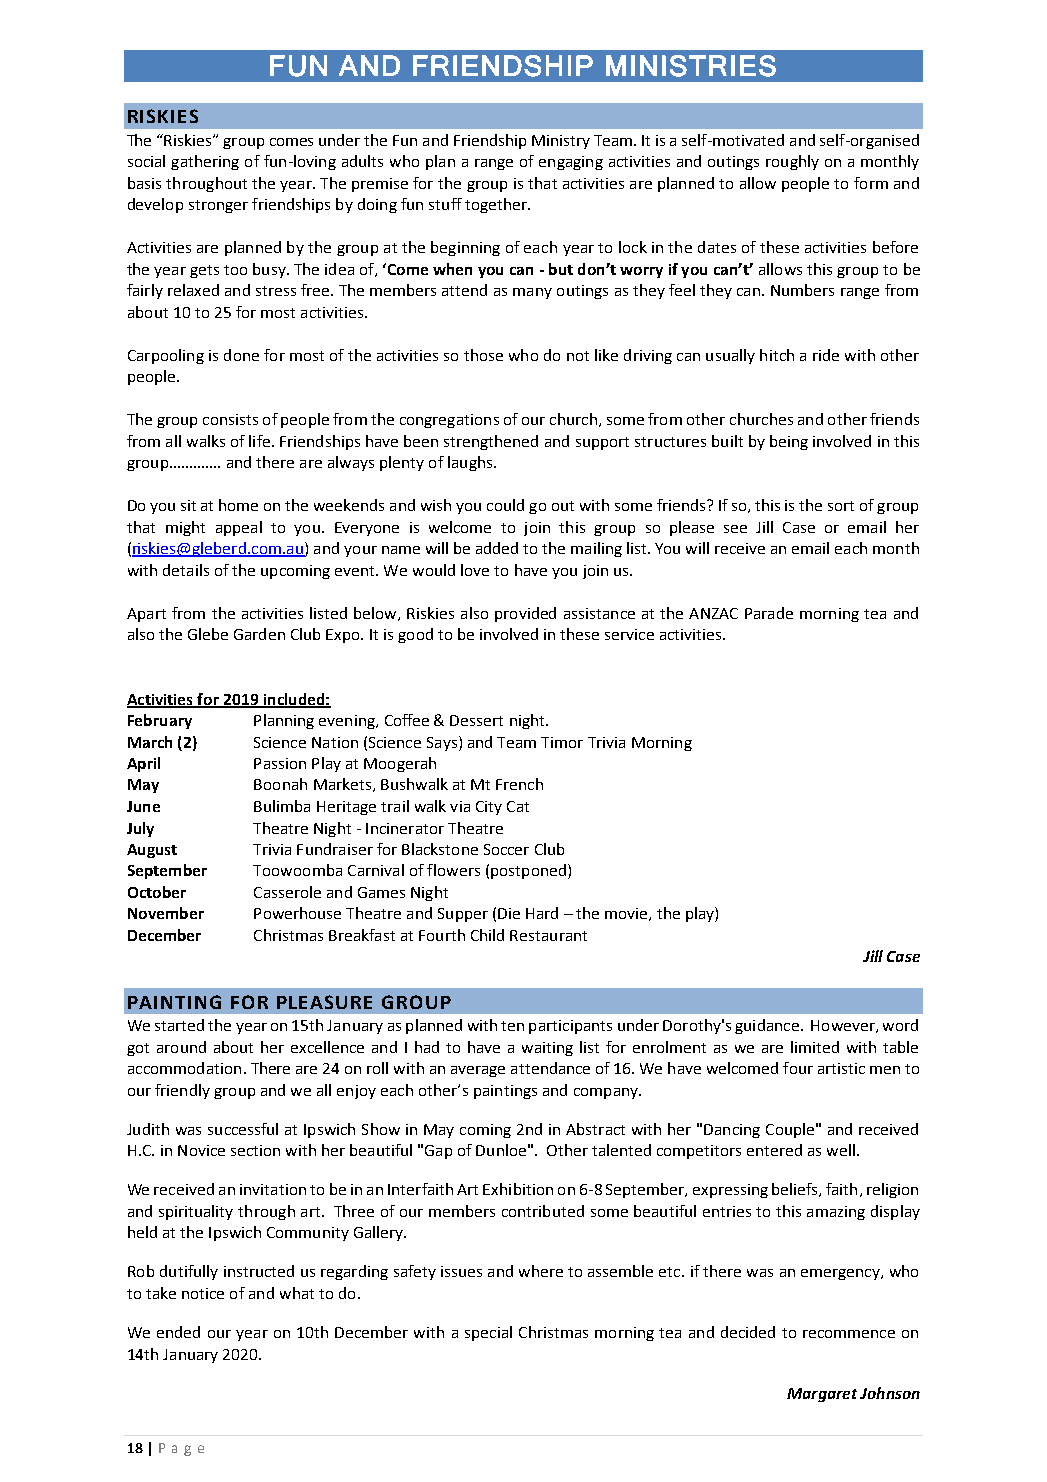 The width and height of the screenshot is (1047, 1482). What do you see at coordinates (792, 162) in the screenshot?
I see `roughly` at bounding box center [792, 162].
